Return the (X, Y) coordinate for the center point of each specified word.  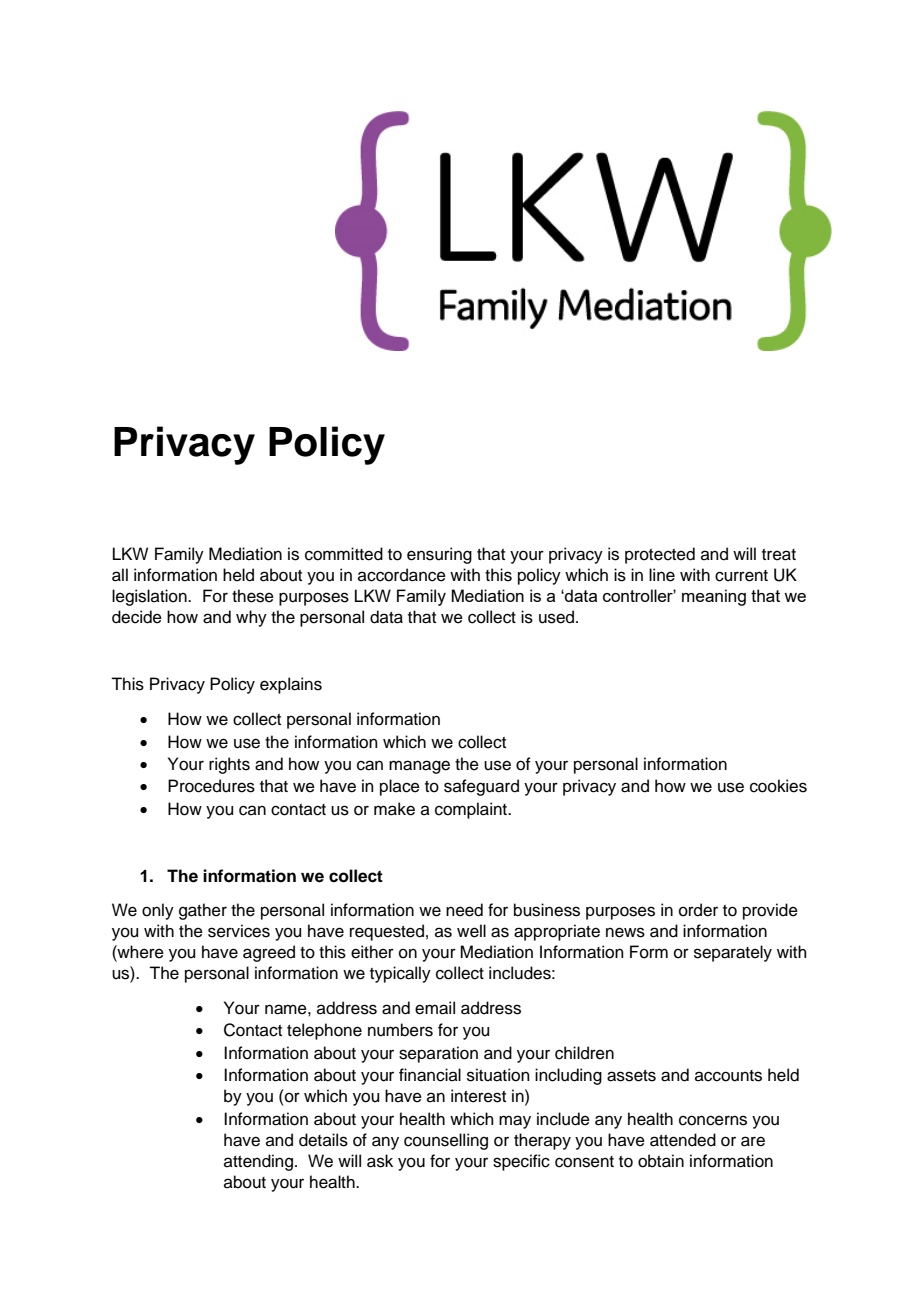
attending (258, 1162)
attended (683, 1140)
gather (203, 911)
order (698, 910)
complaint (472, 810)
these (253, 596)
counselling (446, 1141)
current (741, 576)
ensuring (439, 555)
